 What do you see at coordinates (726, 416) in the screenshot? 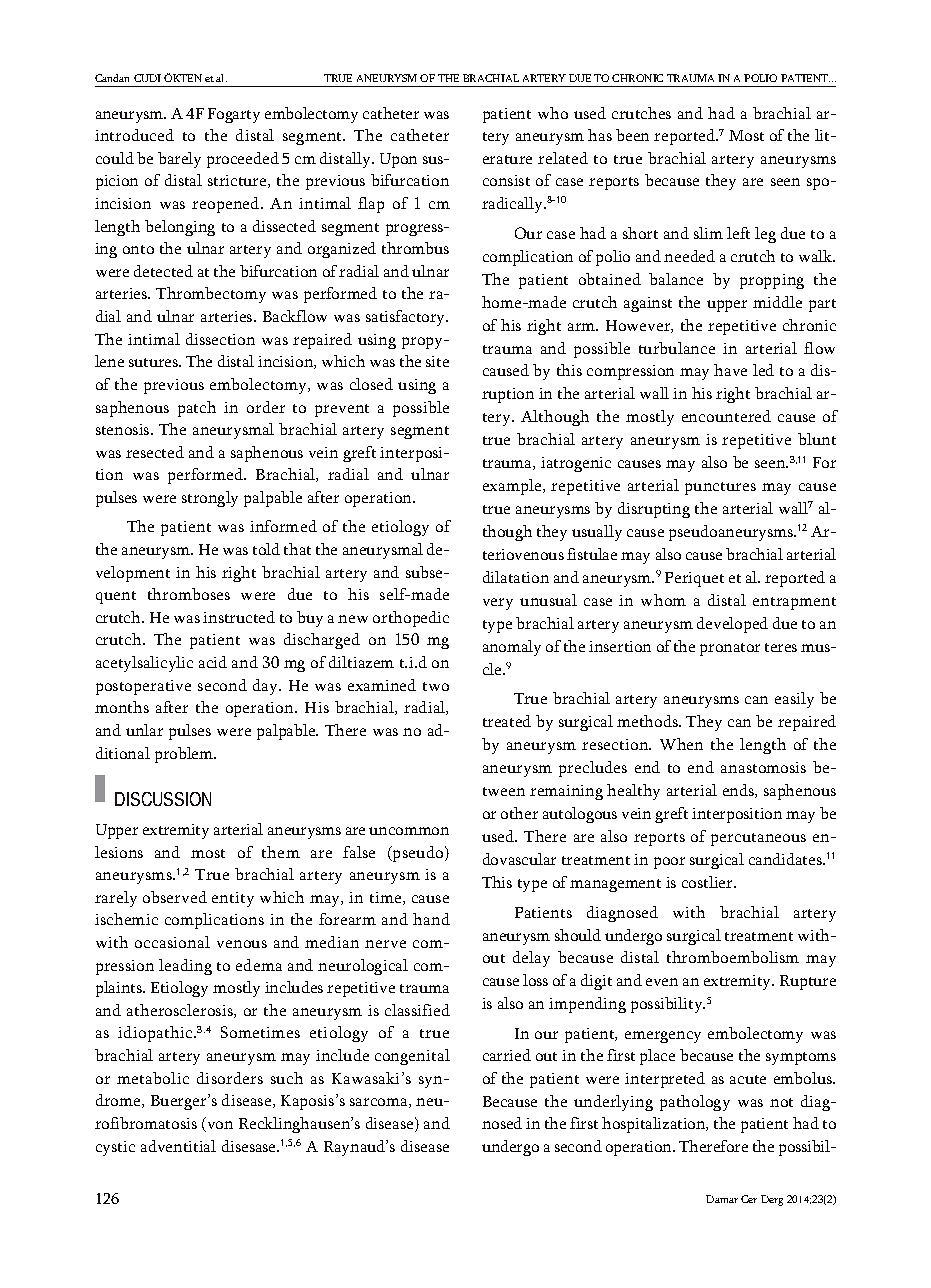
I see `encountered` at bounding box center [726, 416].
